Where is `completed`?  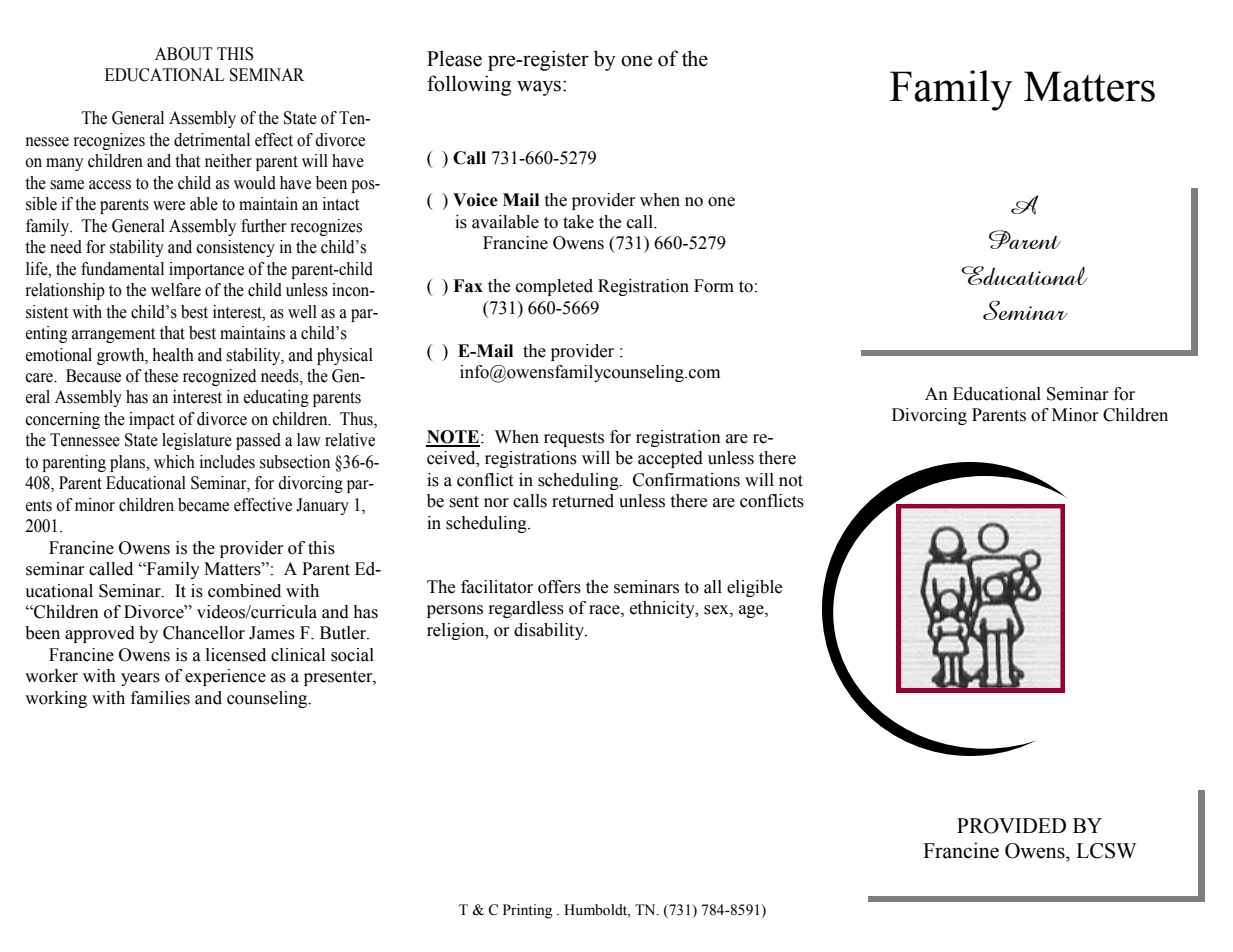
completed is located at coordinates (554, 287).
